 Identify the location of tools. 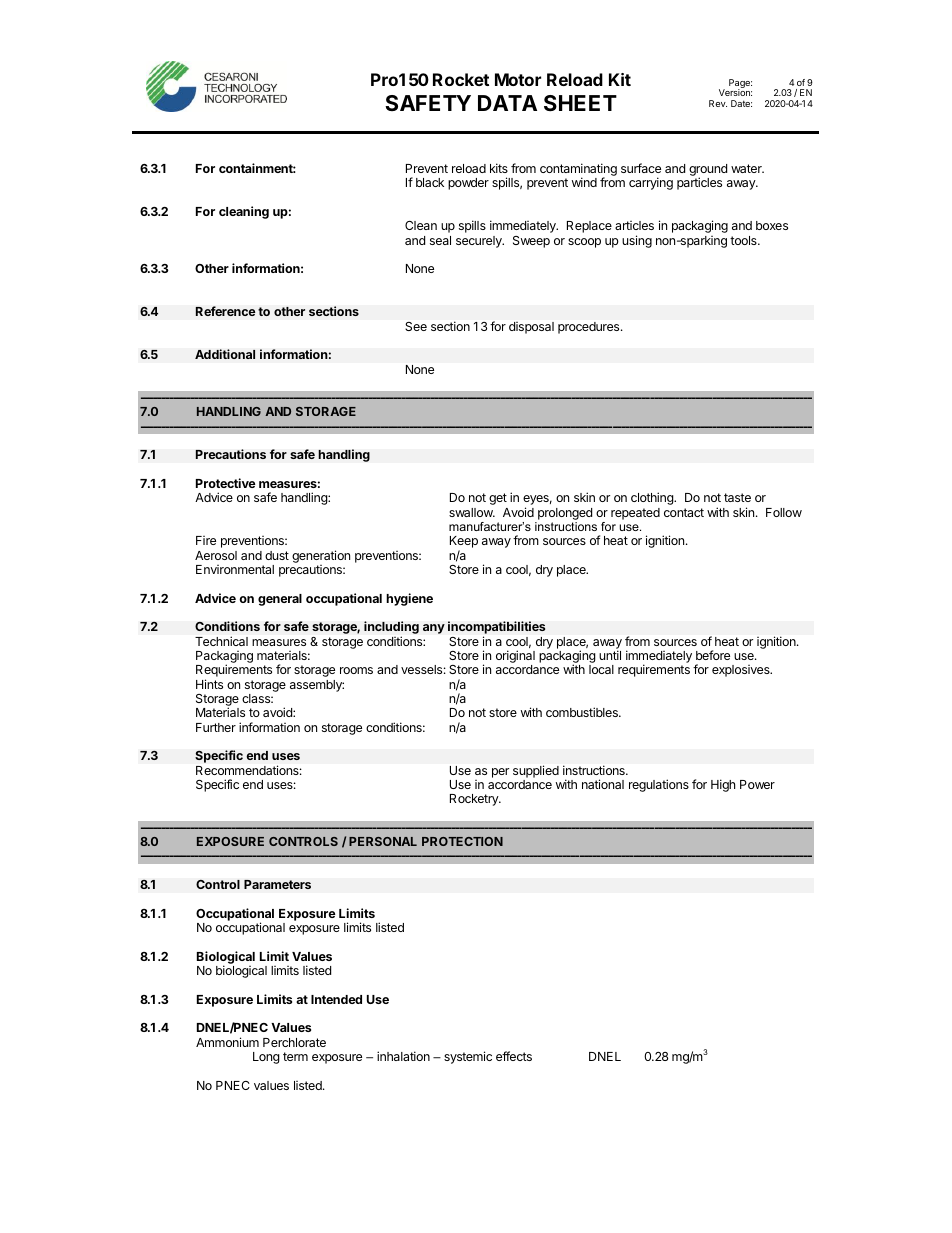
(744, 240).
